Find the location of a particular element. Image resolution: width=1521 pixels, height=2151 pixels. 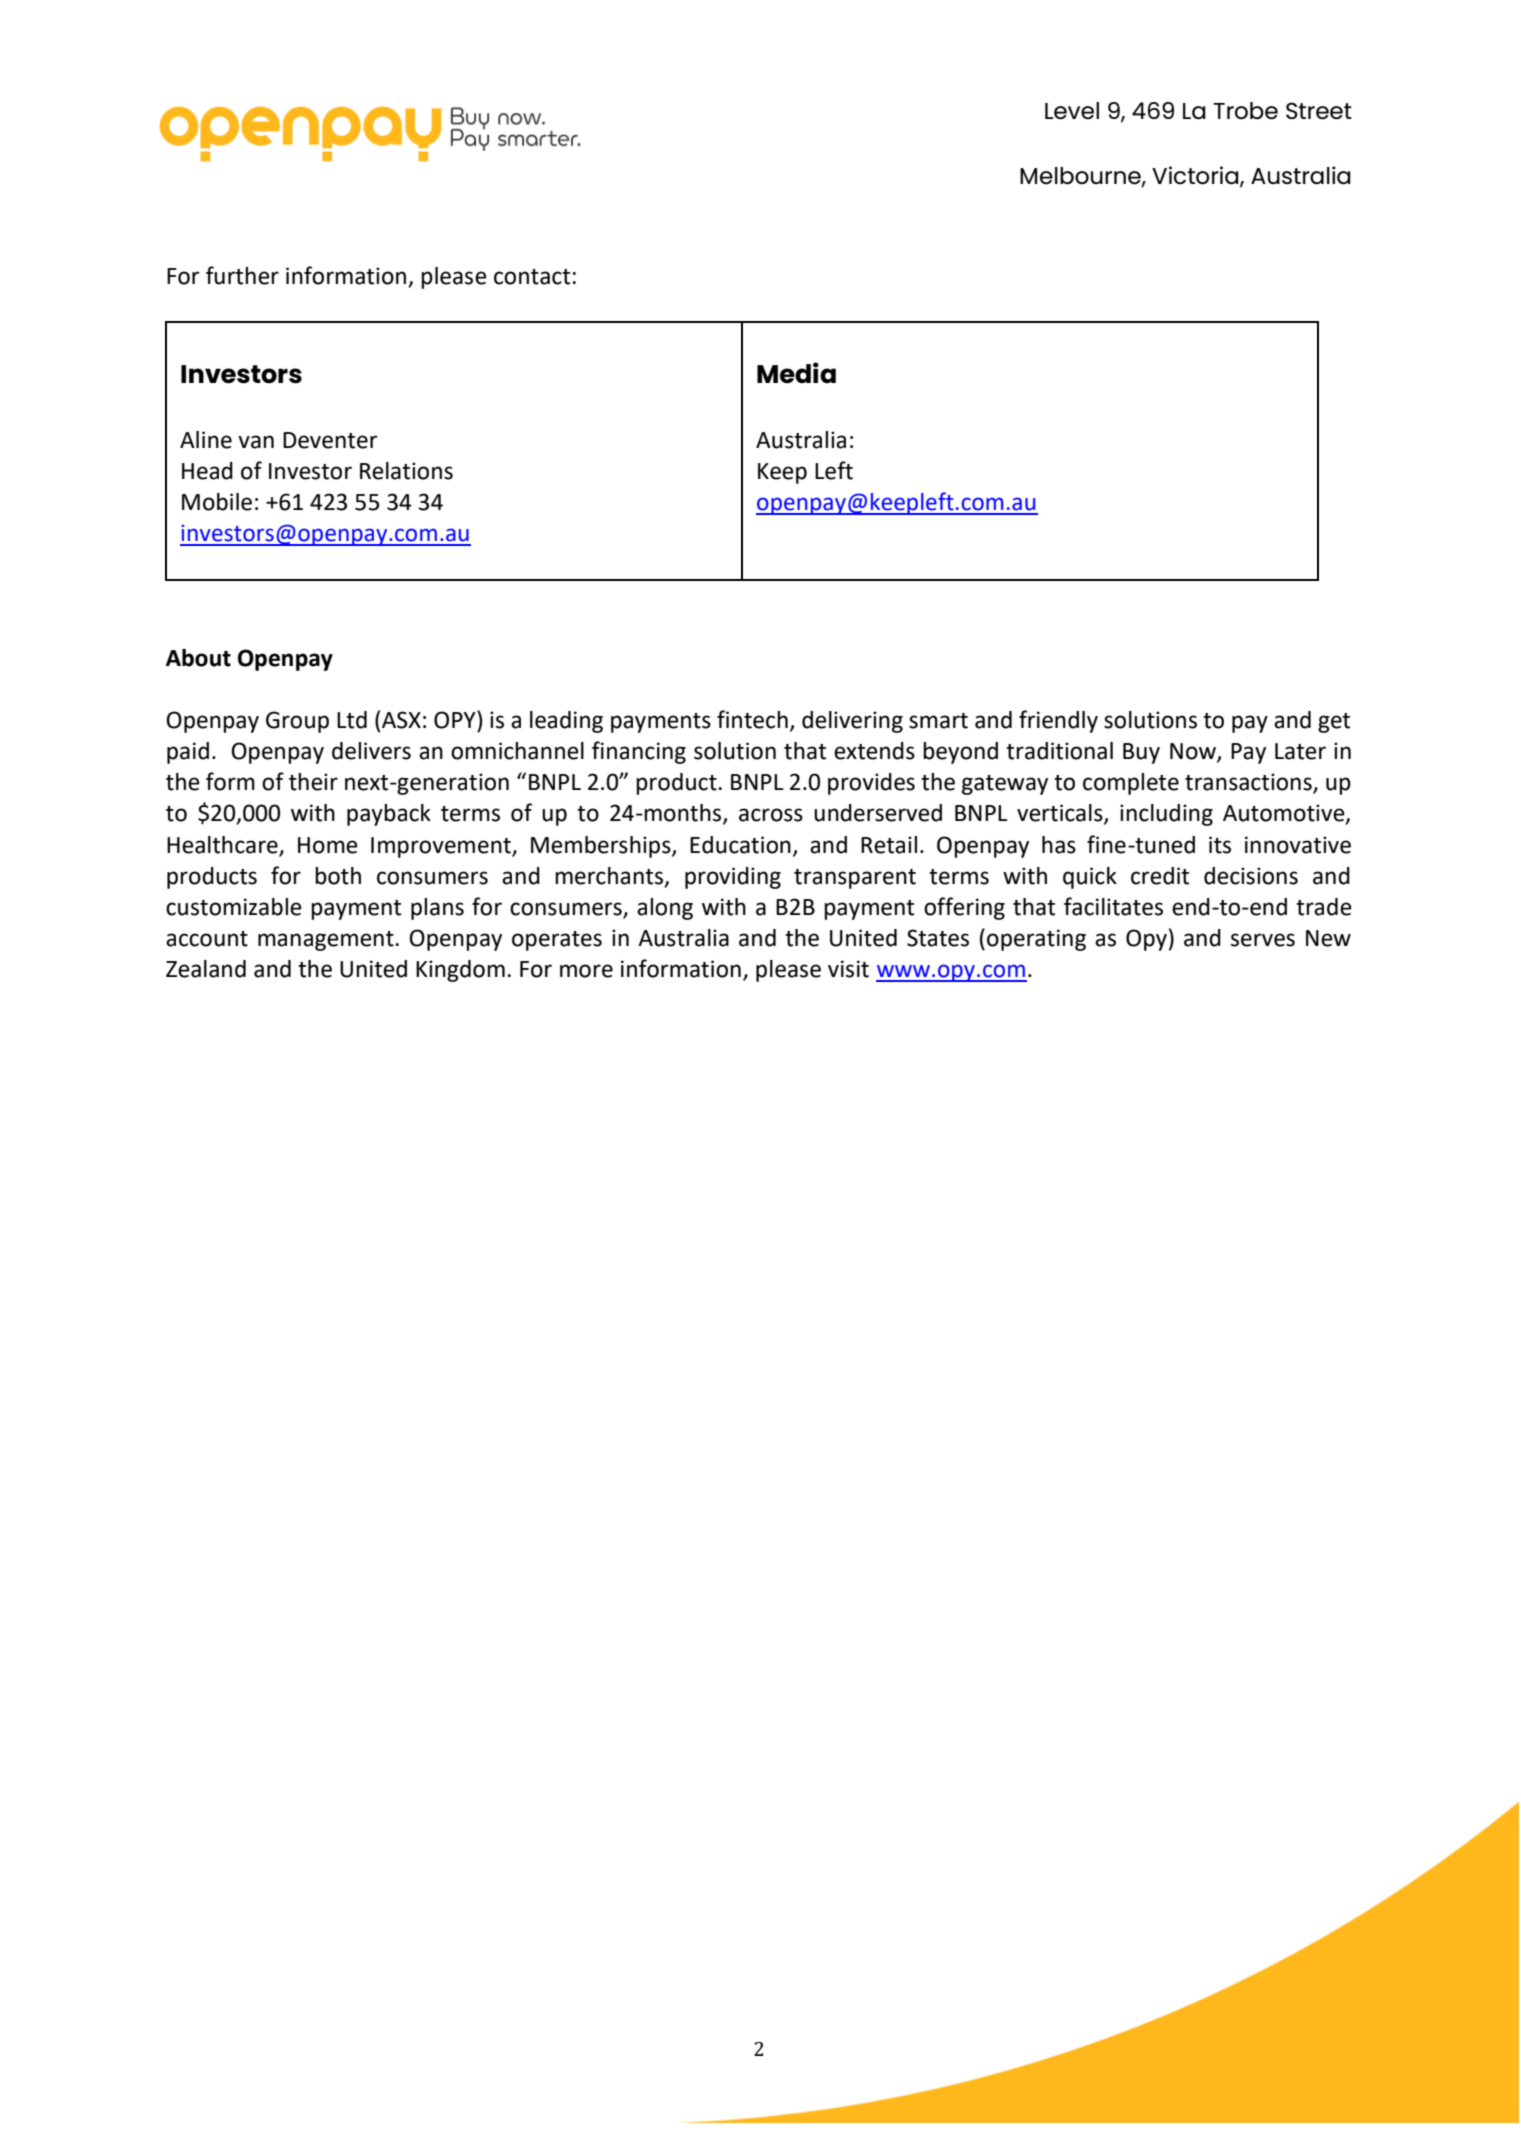

management is located at coordinates (327, 941).
